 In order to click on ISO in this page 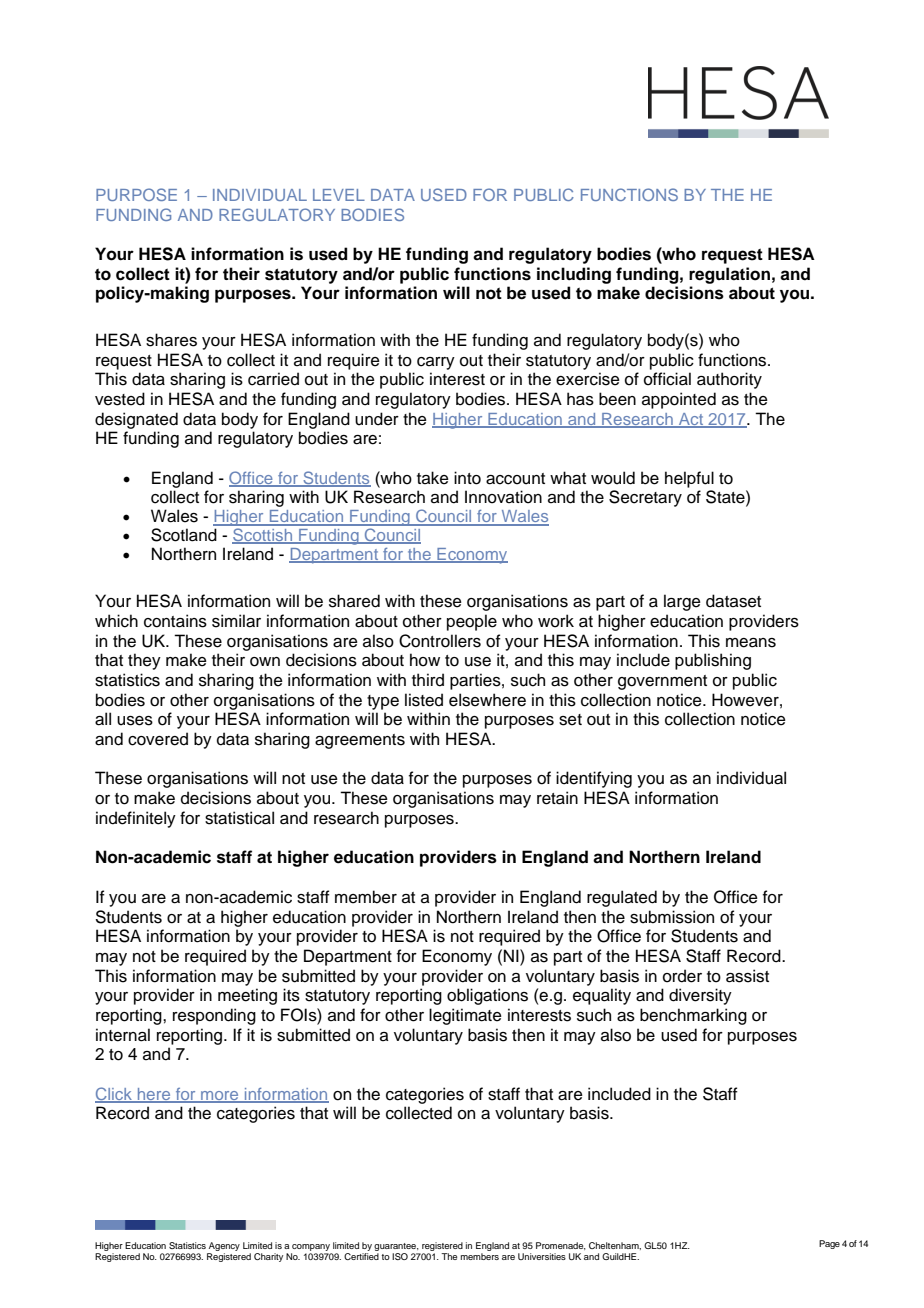, I will do `click(400, 1256)`.
